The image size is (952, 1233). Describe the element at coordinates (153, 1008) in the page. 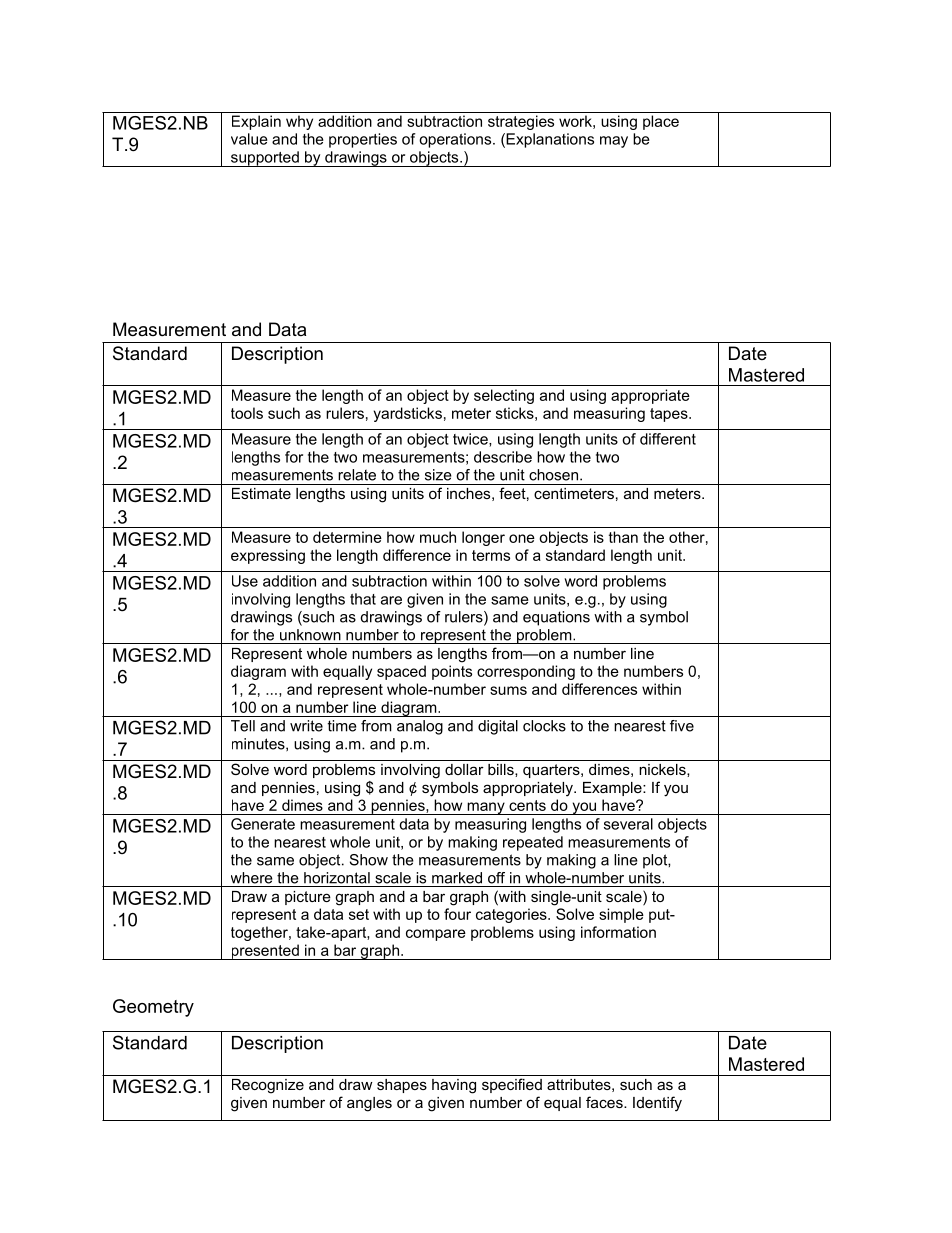

I see `Geometry` at that location.
